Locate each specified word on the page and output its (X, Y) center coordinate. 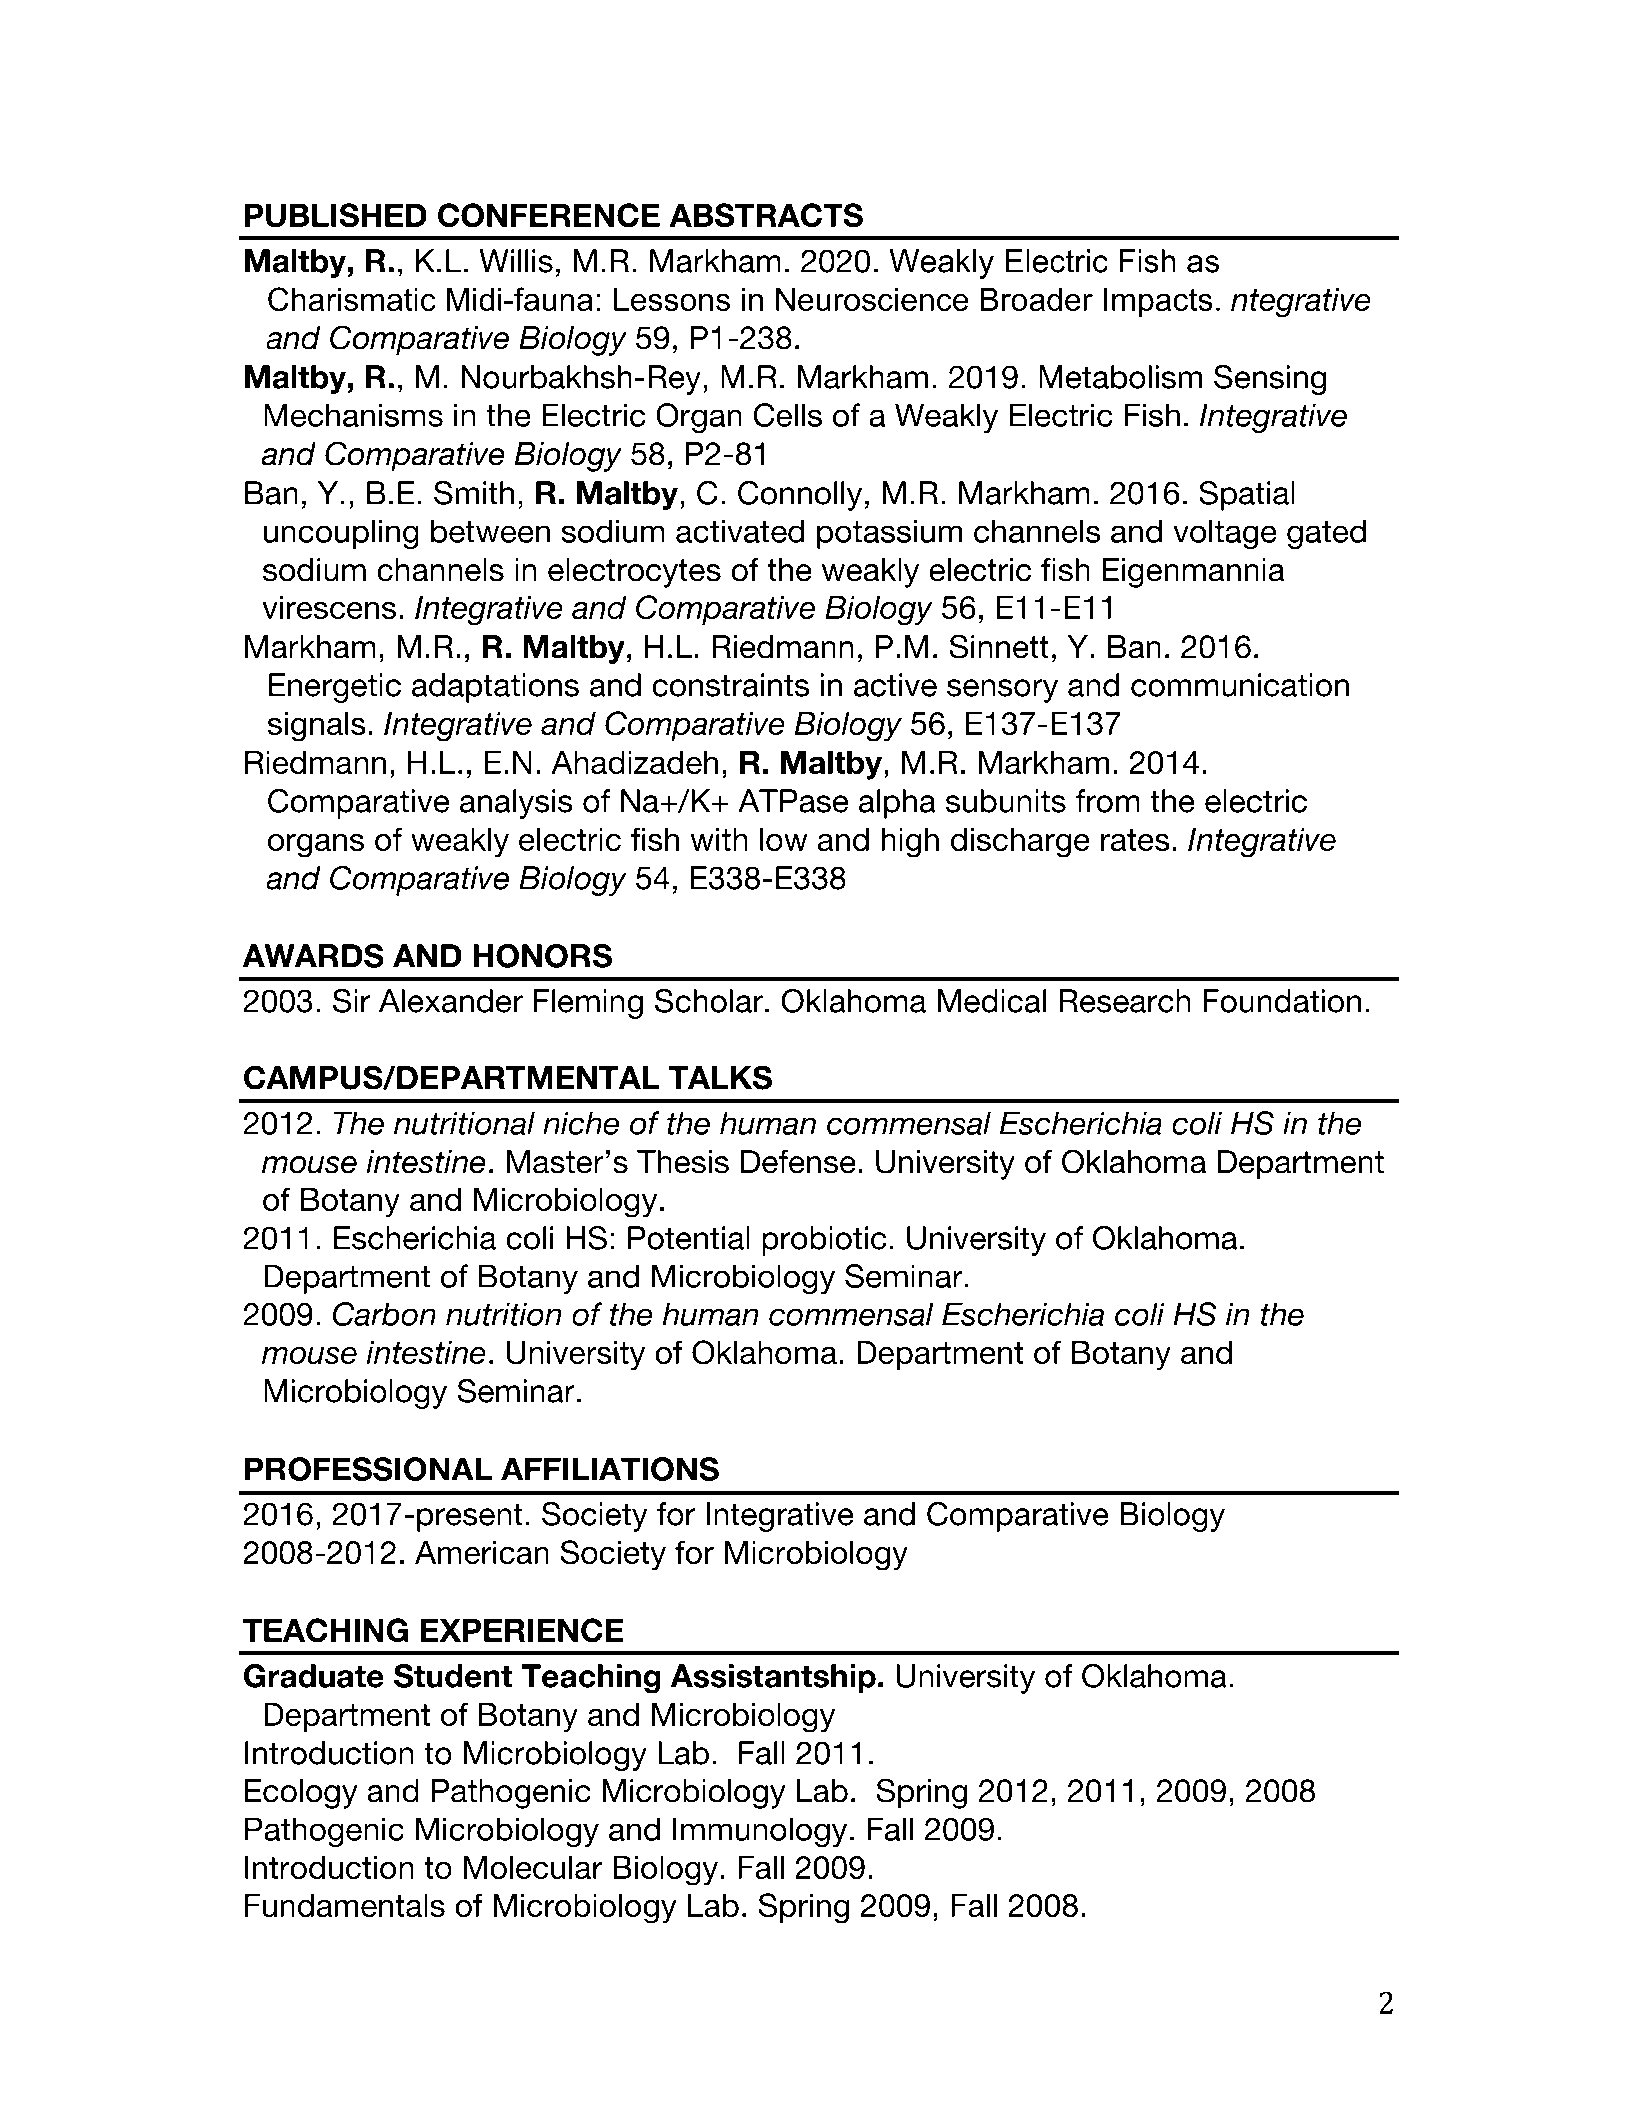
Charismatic (352, 299)
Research (1125, 1001)
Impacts (1158, 302)
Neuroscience (872, 299)
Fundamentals (345, 1905)
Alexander (451, 1001)
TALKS (720, 1077)
